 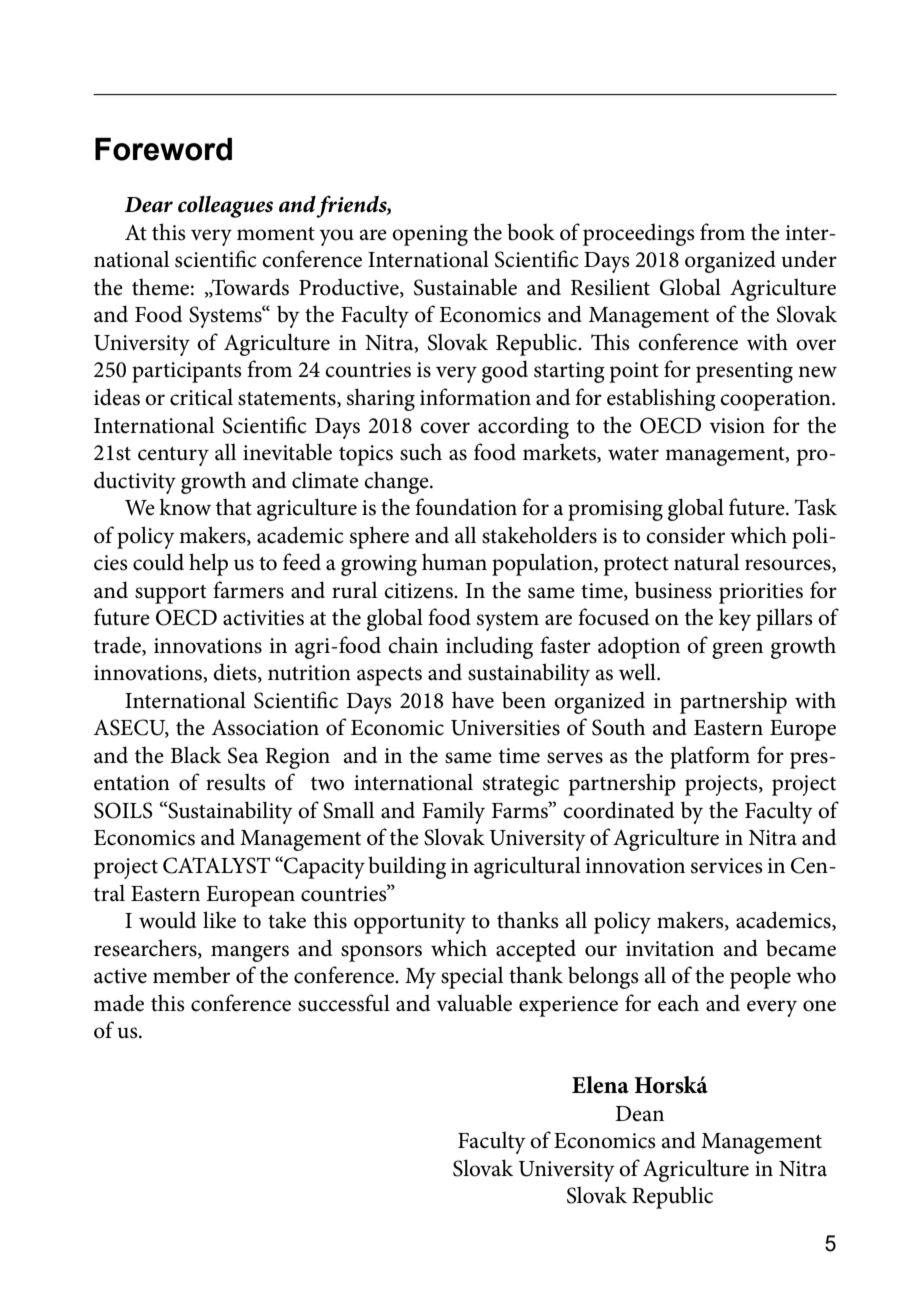 What do you see at coordinates (639, 1114) in the document?
I see `Dean` at bounding box center [639, 1114].
